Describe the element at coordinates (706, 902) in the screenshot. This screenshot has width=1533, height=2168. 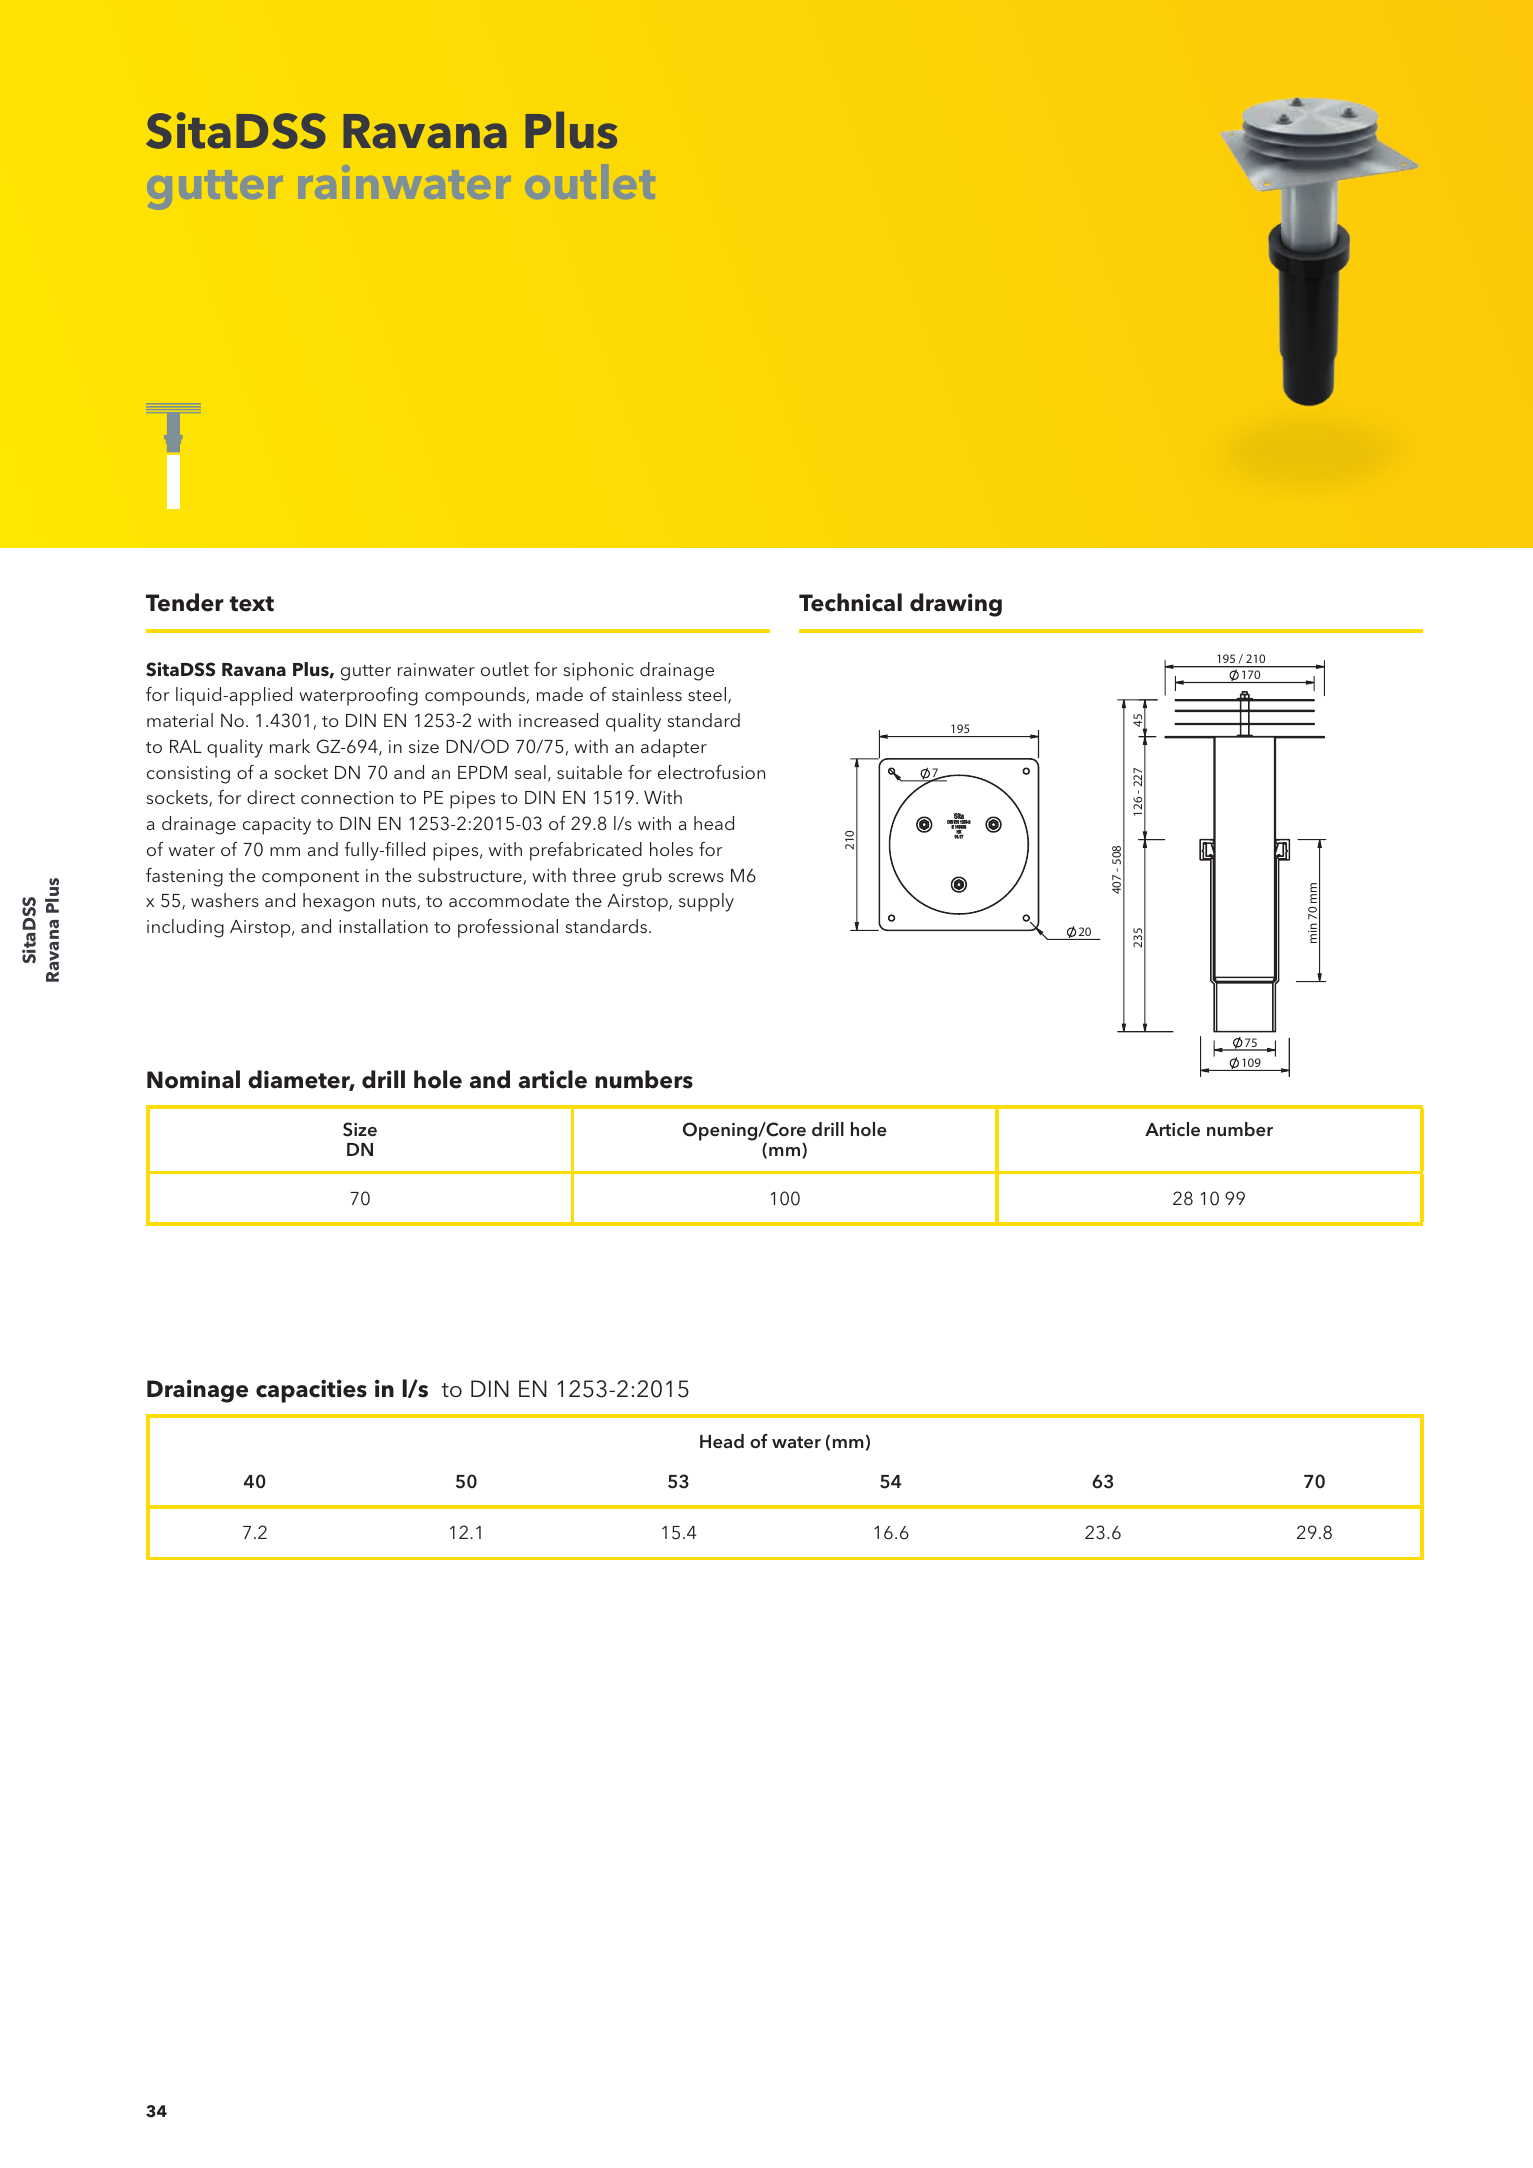
I see `supply` at that location.
